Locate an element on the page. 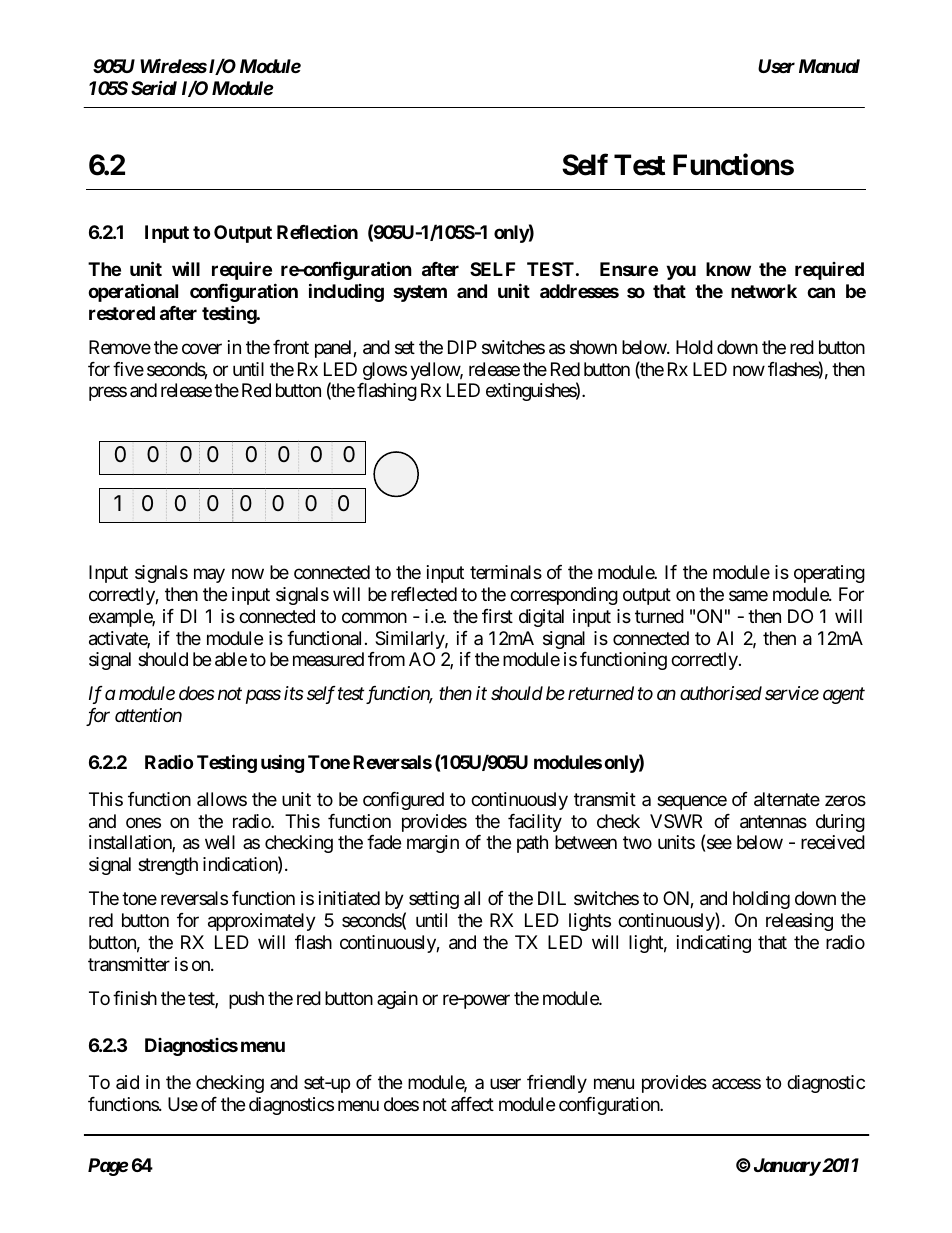 The image size is (952, 1233). authorised is located at coordinates (721, 693).
